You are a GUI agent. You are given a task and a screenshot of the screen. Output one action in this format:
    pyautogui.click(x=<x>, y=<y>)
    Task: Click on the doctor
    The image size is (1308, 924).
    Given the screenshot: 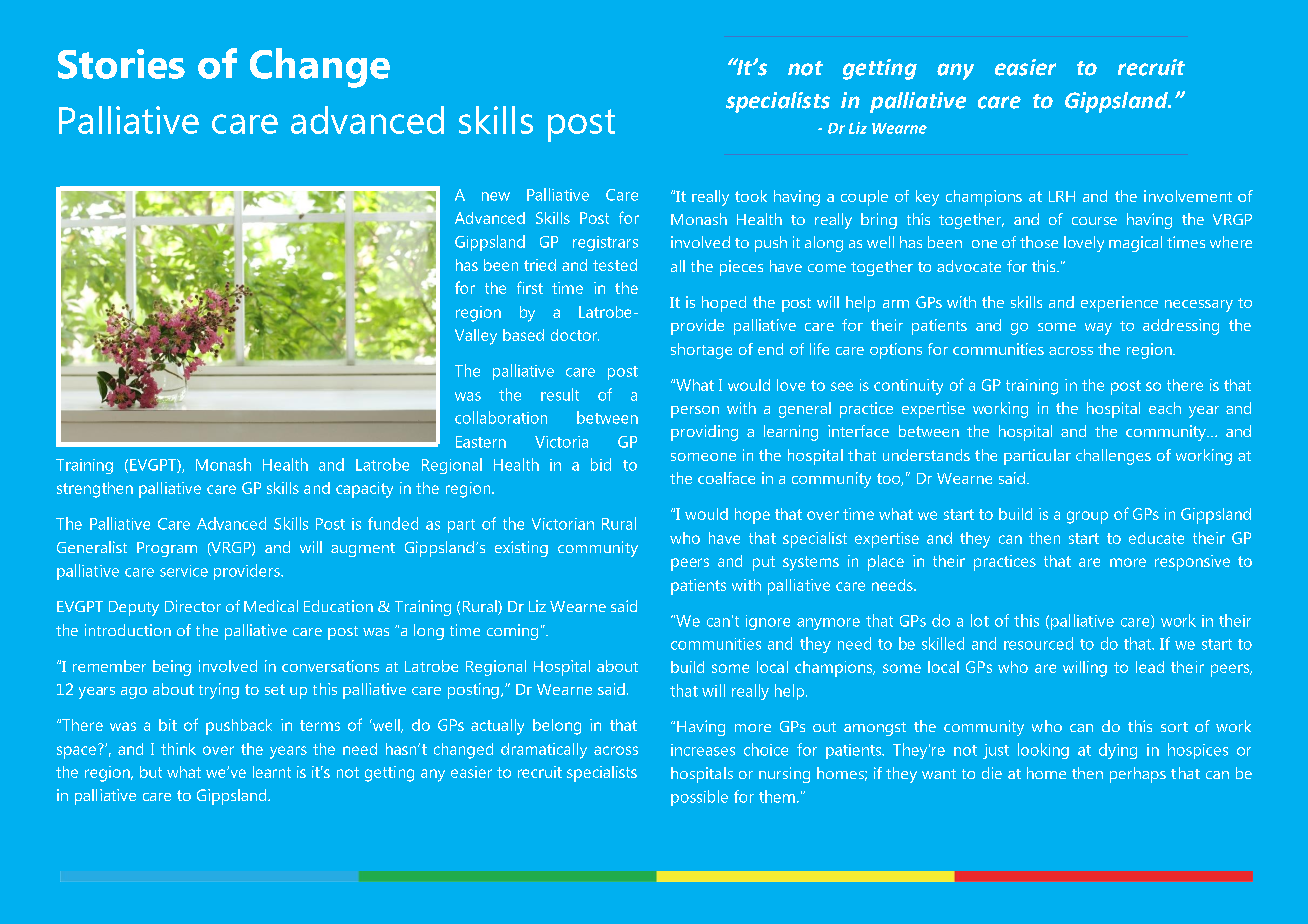 What is the action you would take?
    pyautogui.click(x=575, y=335)
